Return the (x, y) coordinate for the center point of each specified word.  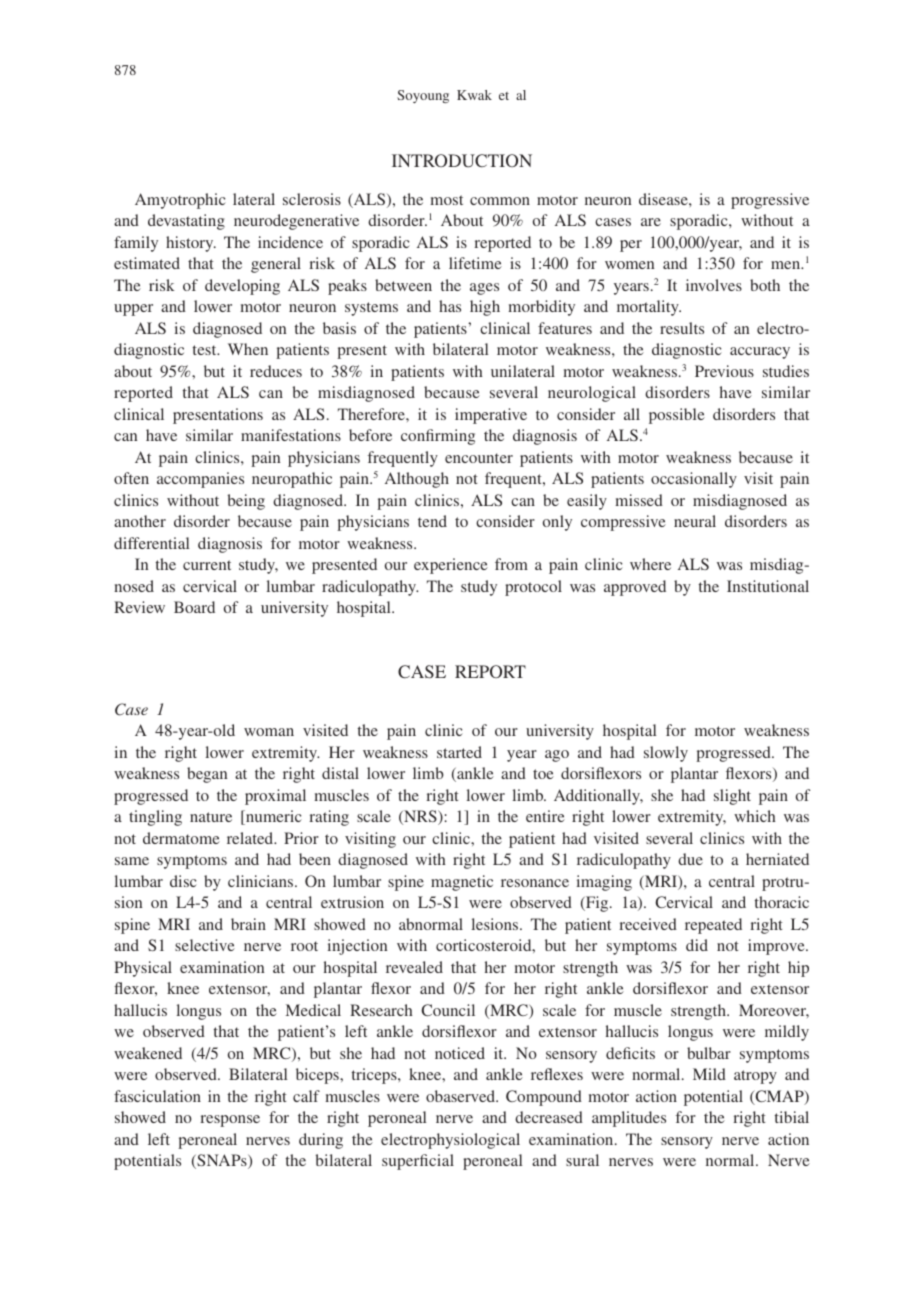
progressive (770, 201)
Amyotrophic (180, 201)
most (446, 200)
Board (194, 607)
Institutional (768, 586)
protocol (533, 588)
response (230, 1121)
